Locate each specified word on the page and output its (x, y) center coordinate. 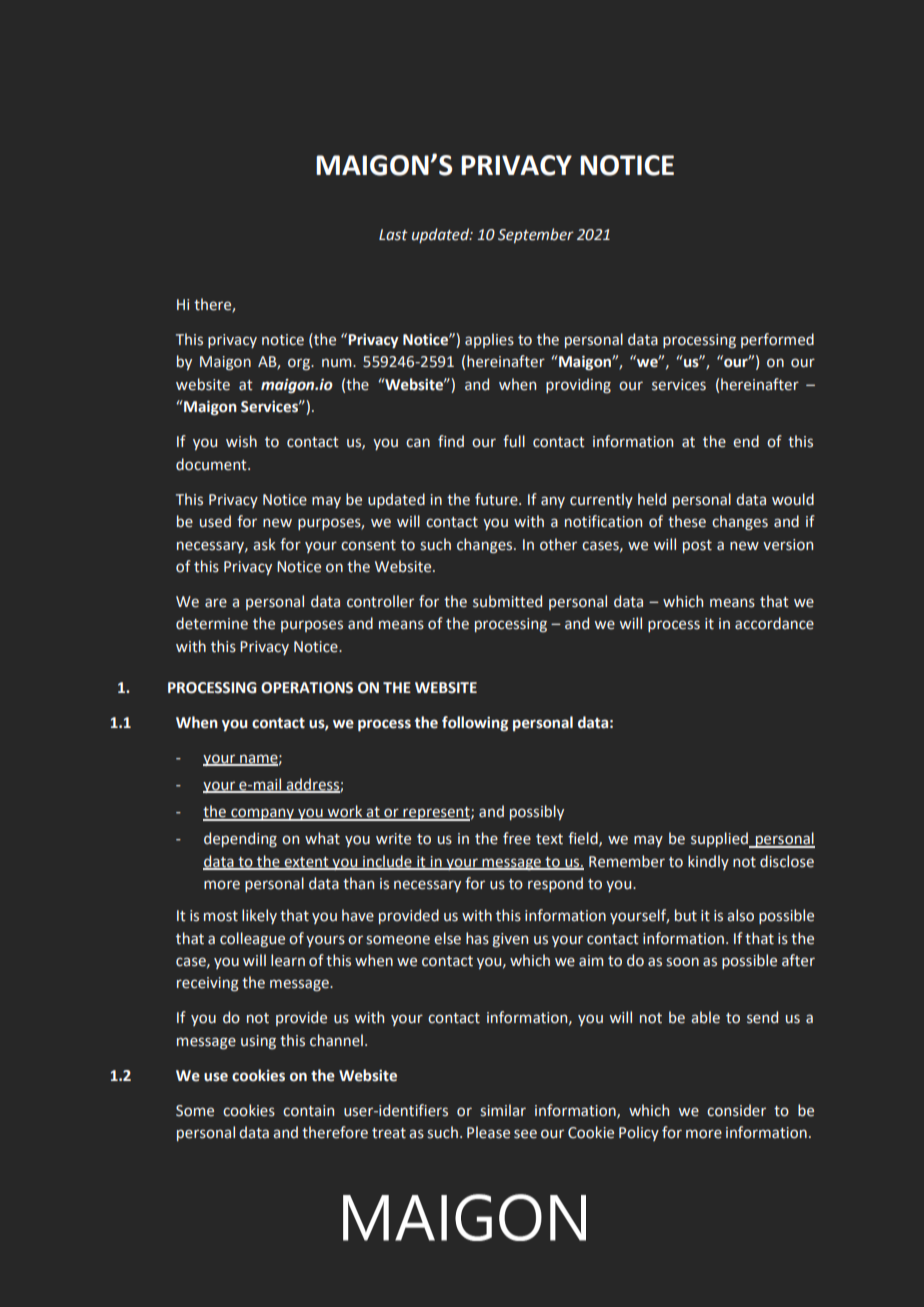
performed (777, 340)
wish (241, 441)
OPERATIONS (307, 688)
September (536, 235)
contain (308, 1111)
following (475, 723)
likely (259, 916)
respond (555, 884)
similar (503, 1110)
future (497, 499)
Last (393, 235)
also (740, 915)
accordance (774, 623)
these (687, 521)
